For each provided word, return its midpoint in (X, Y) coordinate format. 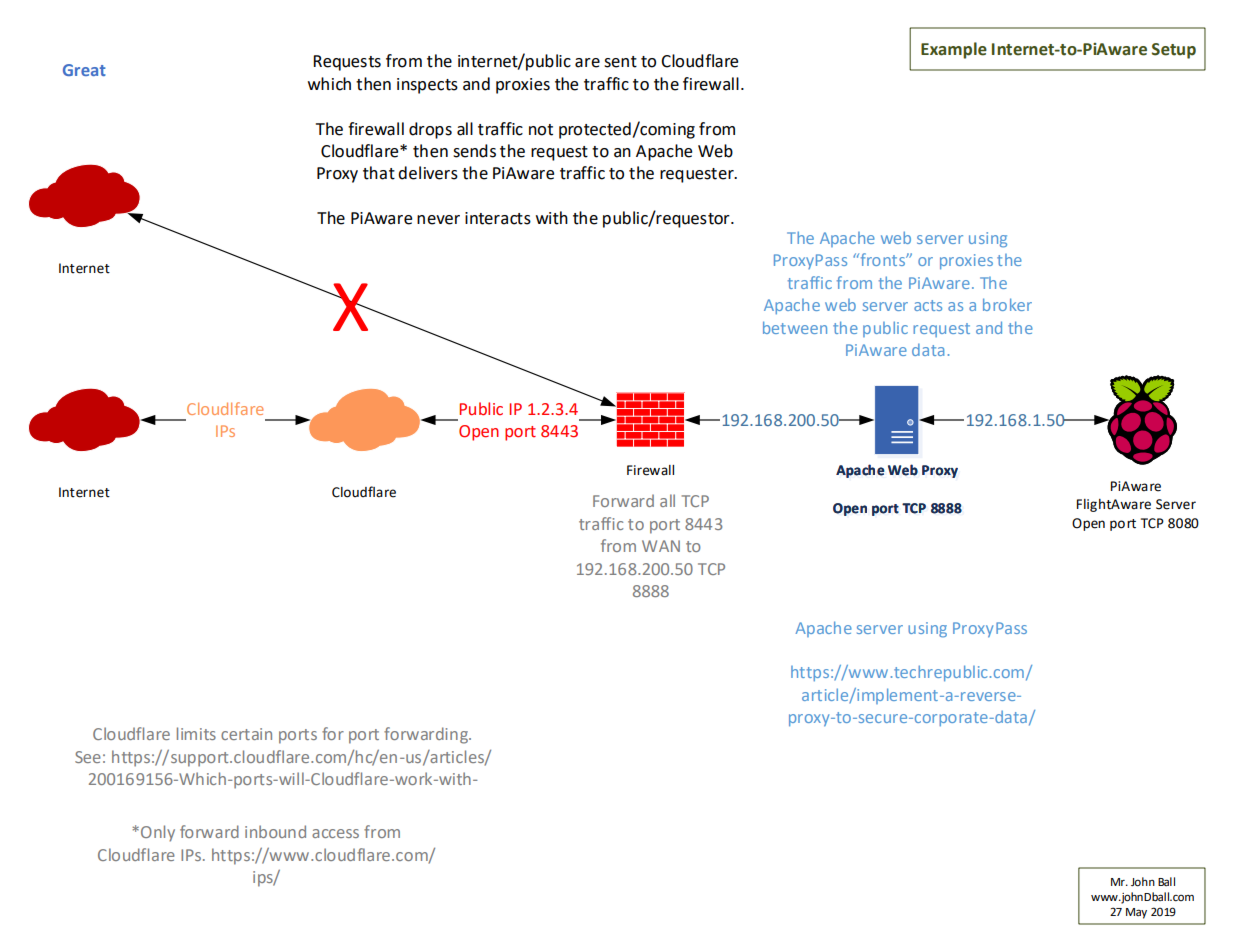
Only (158, 833)
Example (954, 50)
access (335, 833)
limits (196, 733)
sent (620, 62)
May (1136, 913)
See (88, 757)
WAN (661, 546)
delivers (428, 173)
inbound (275, 831)
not (541, 130)
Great (84, 70)
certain (246, 734)
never (438, 220)
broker (1007, 304)
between (795, 327)
